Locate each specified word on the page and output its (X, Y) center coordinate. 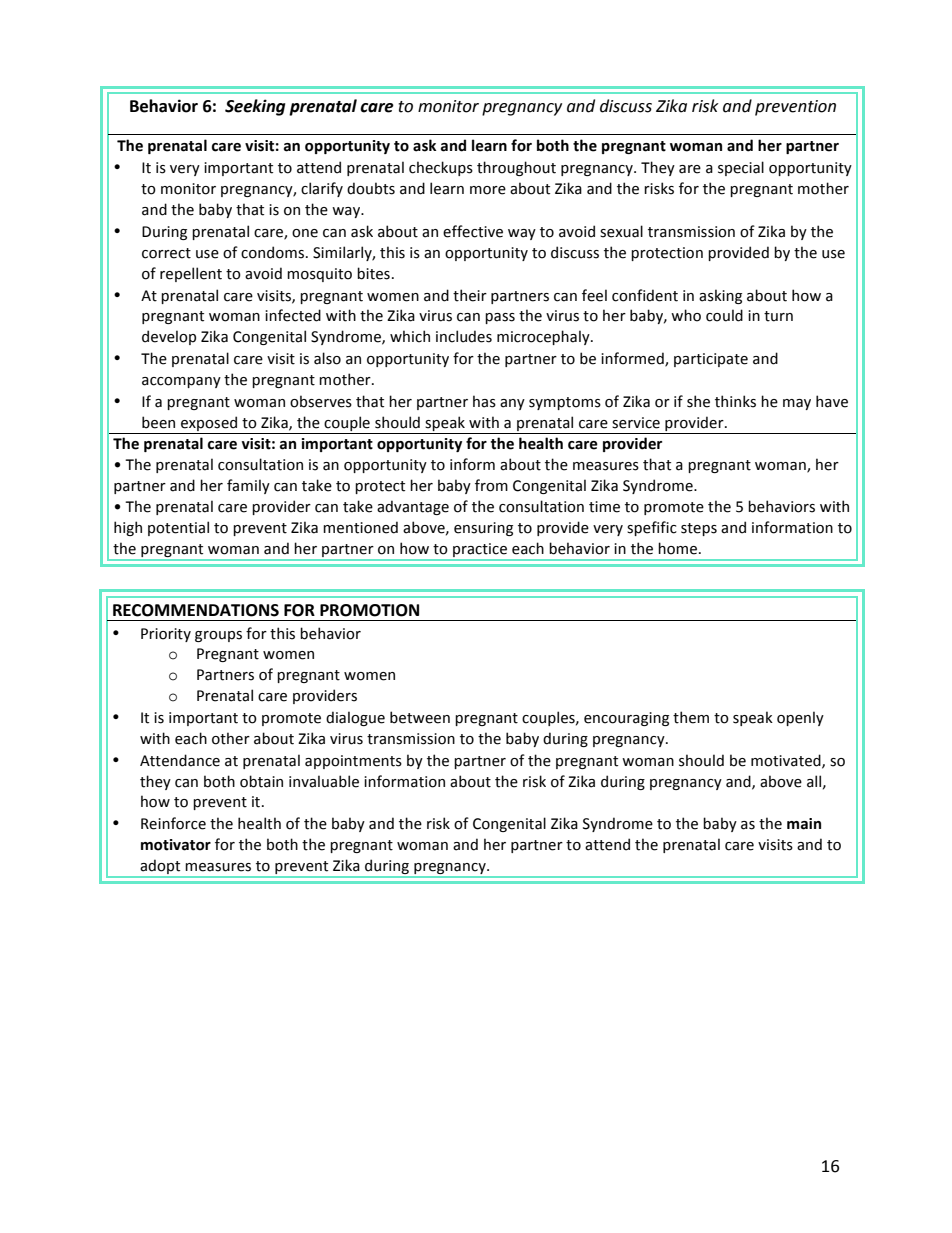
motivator (176, 845)
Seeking (255, 107)
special (741, 168)
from (491, 485)
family (248, 486)
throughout (516, 168)
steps (699, 529)
